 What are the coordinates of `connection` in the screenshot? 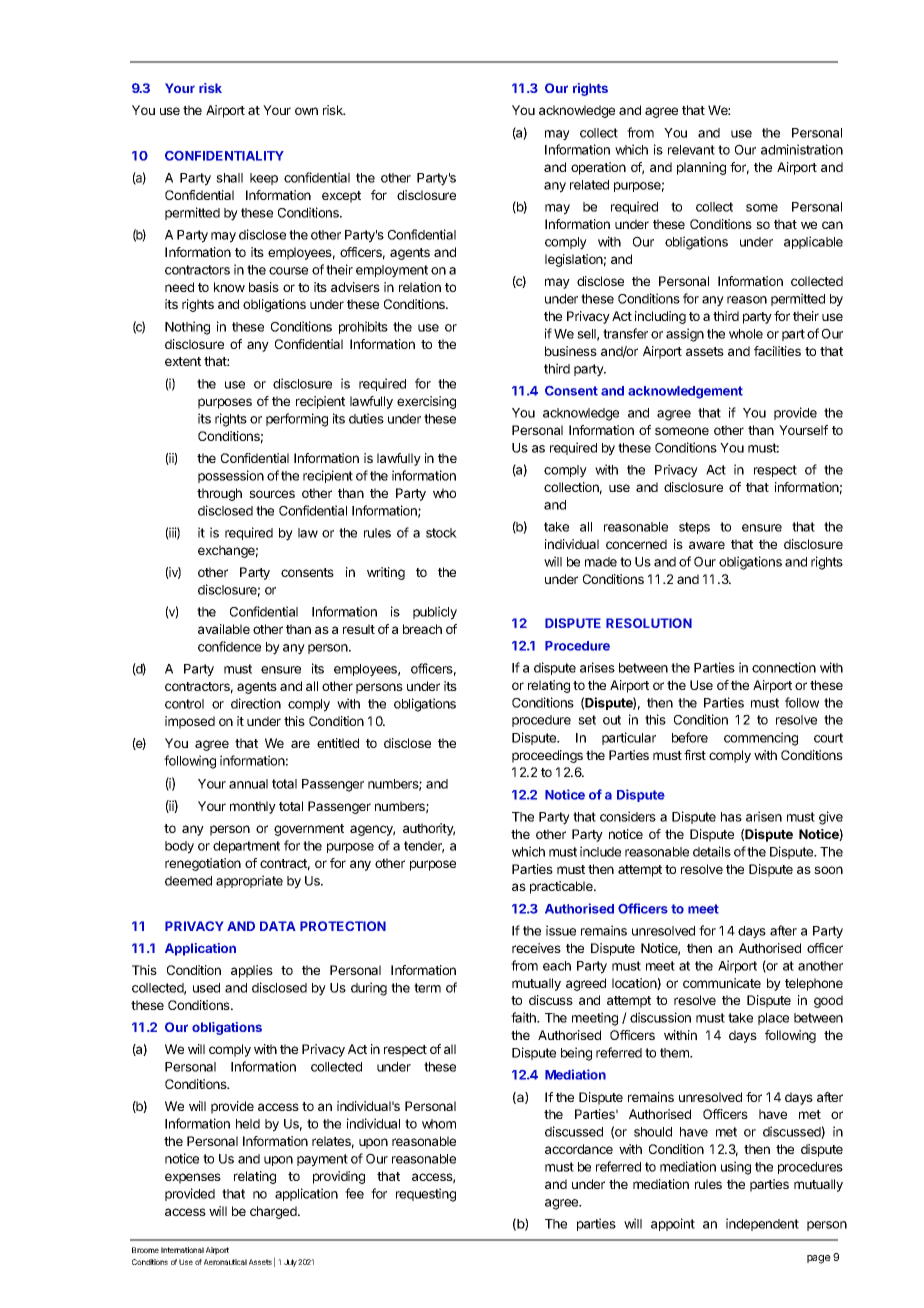 It's located at (784, 667).
